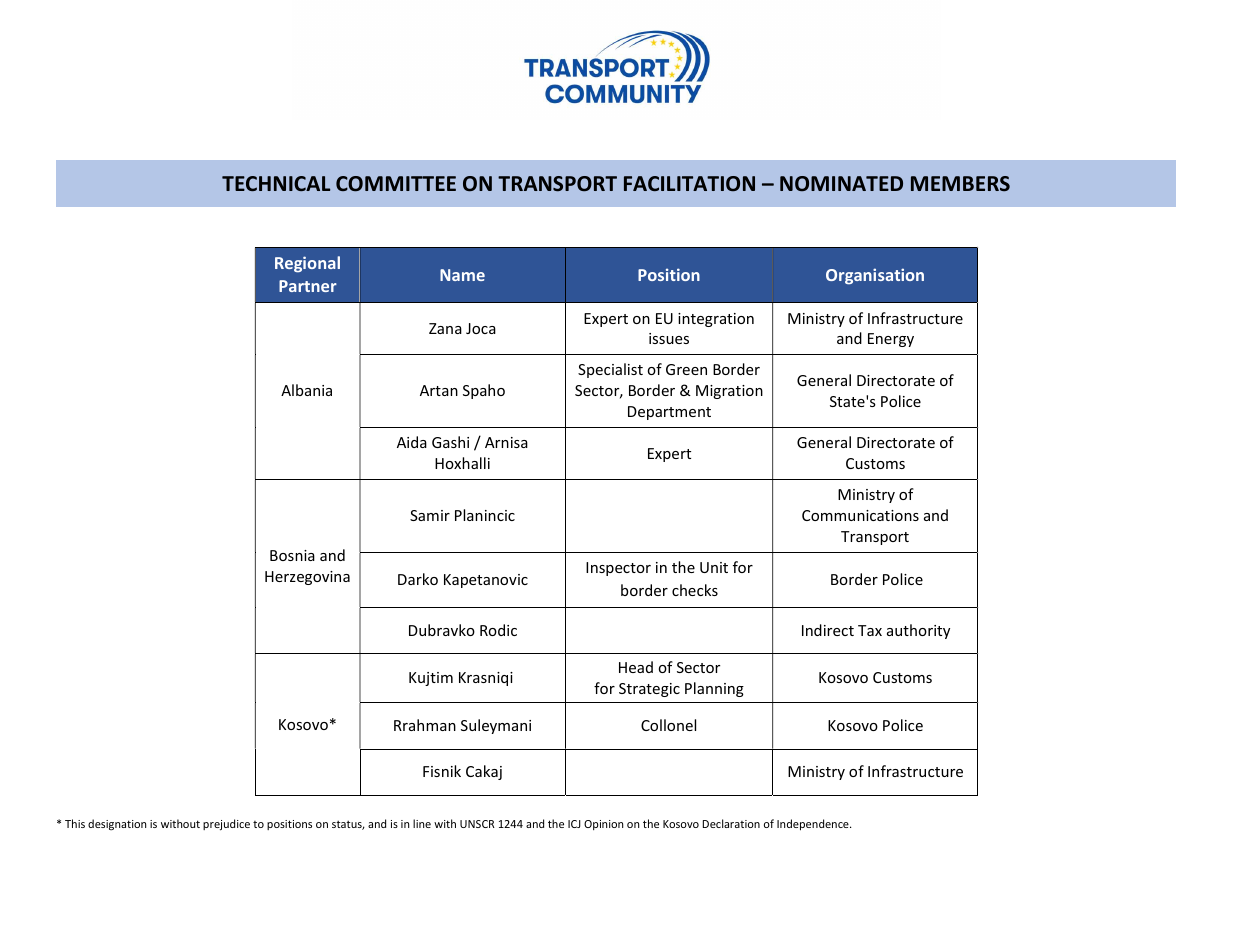 Image resolution: width=1233 pixels, height=952 pixels. Describe the element at coordinates (445, 328) in the image. I see `Zana` at that location.
